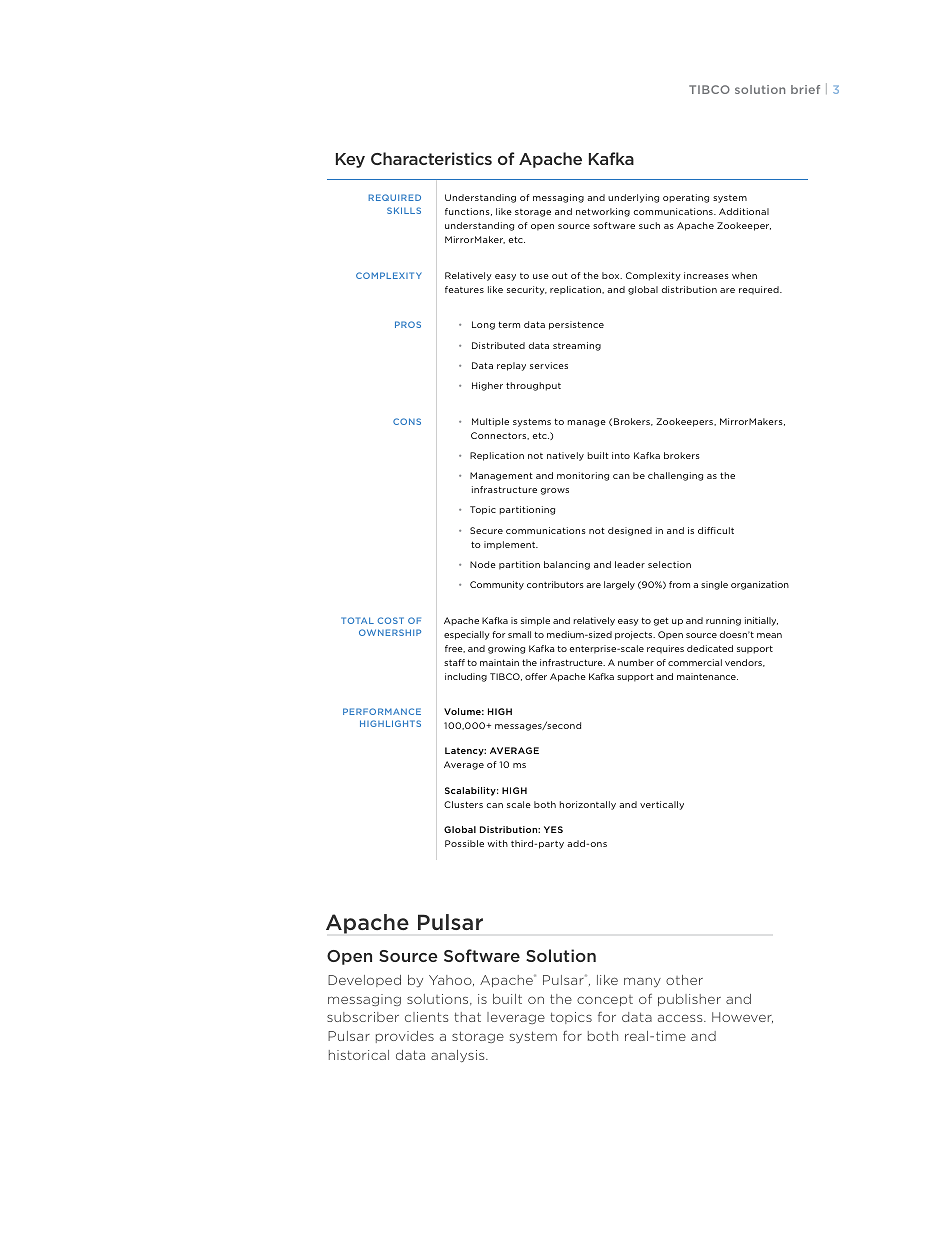 The height and width of the page is (1233, 952). What do you see at coordinates (405, 1037) in the page?
I see `provides` at bounding box center [405, 1037].
